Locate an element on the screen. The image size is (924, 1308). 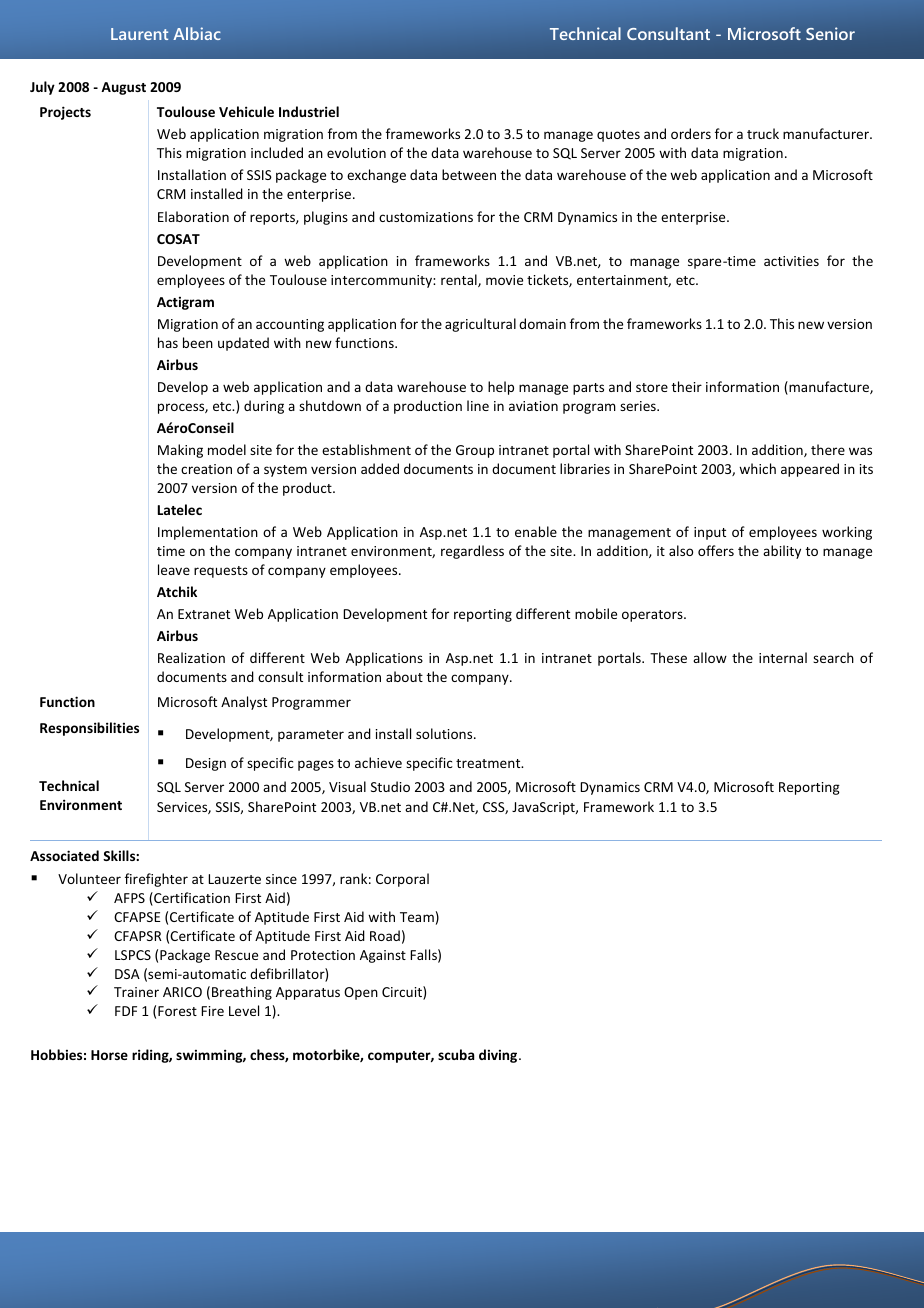
ability is located at coordinates (782, 552).
